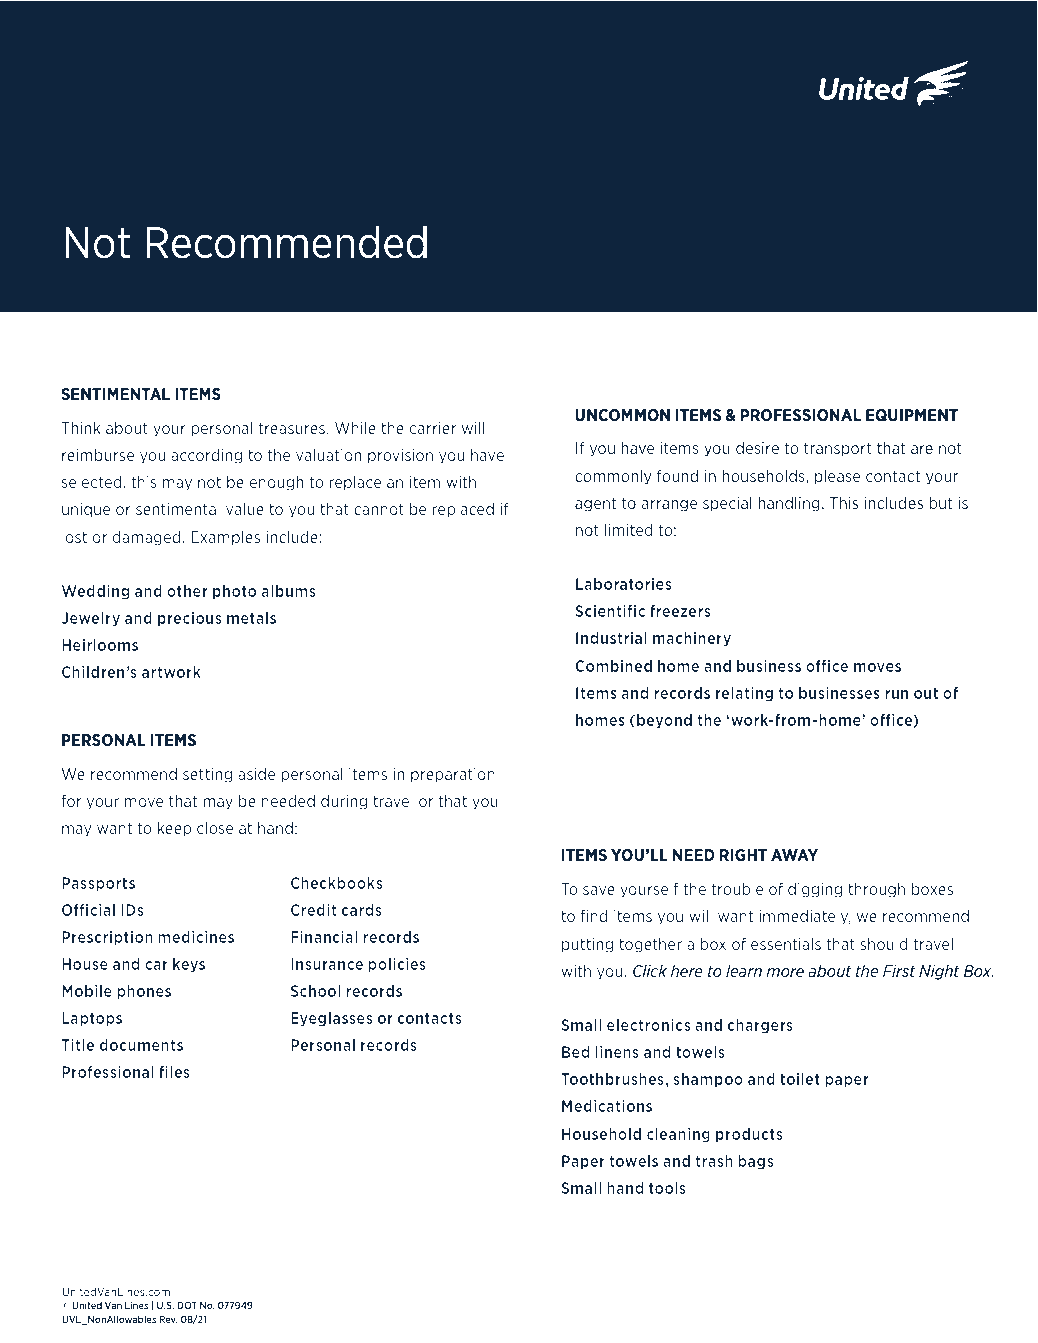 This image has width=1038, height=1343. What do you see at coordinates (756, 1162) in the image?
I see `bags` at bounding box center [756, 1162].
